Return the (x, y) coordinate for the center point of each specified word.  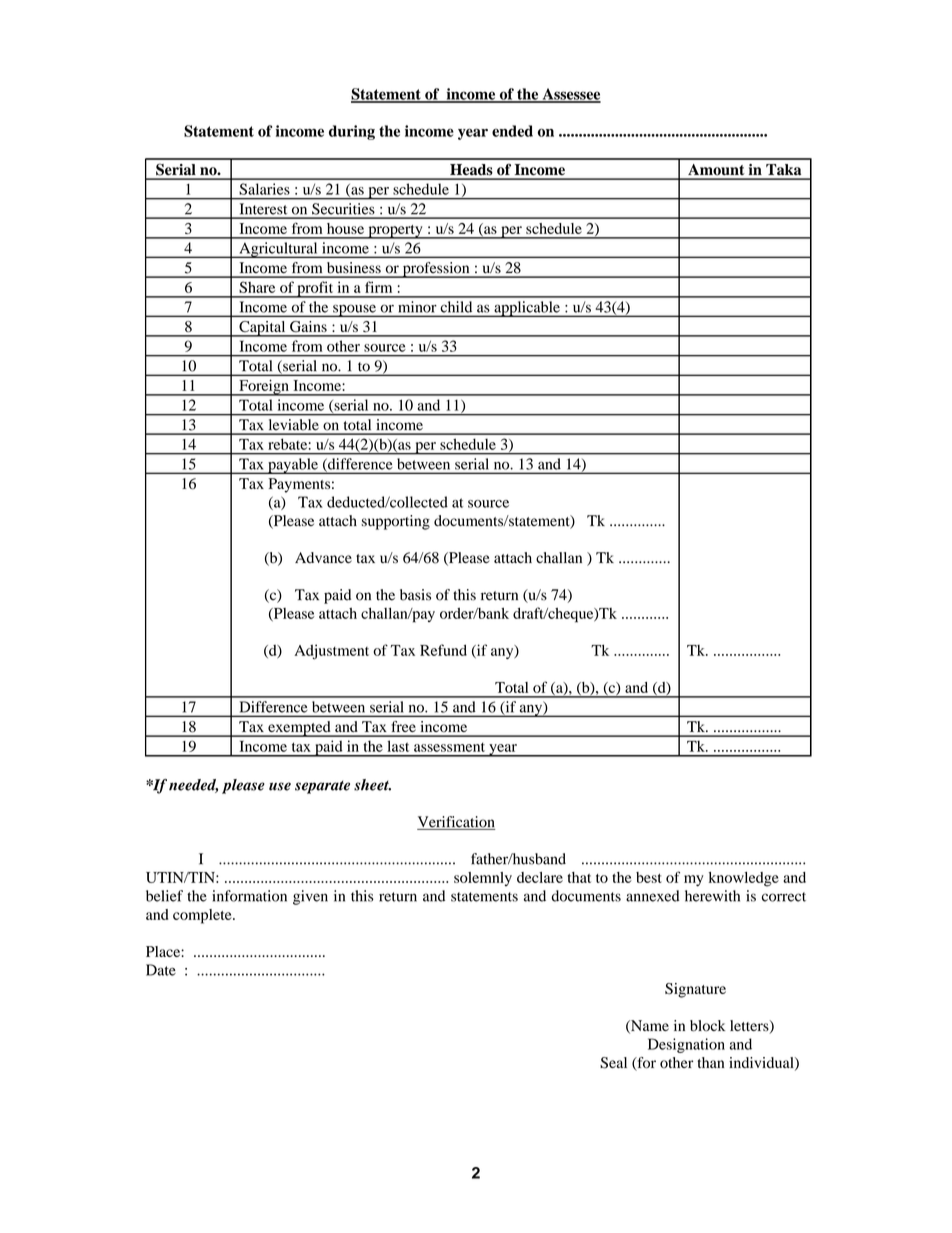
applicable (527, 309)
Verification (456, 823)
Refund (443, 650)
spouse (354, 310)
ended (512, 131)
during (352, 132)
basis (415, 595)
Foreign (264, 388)
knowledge (744, 879)
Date (161, 970)
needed (193, 786)
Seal (613, 1063)
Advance (323, 557)
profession (436, 270)
